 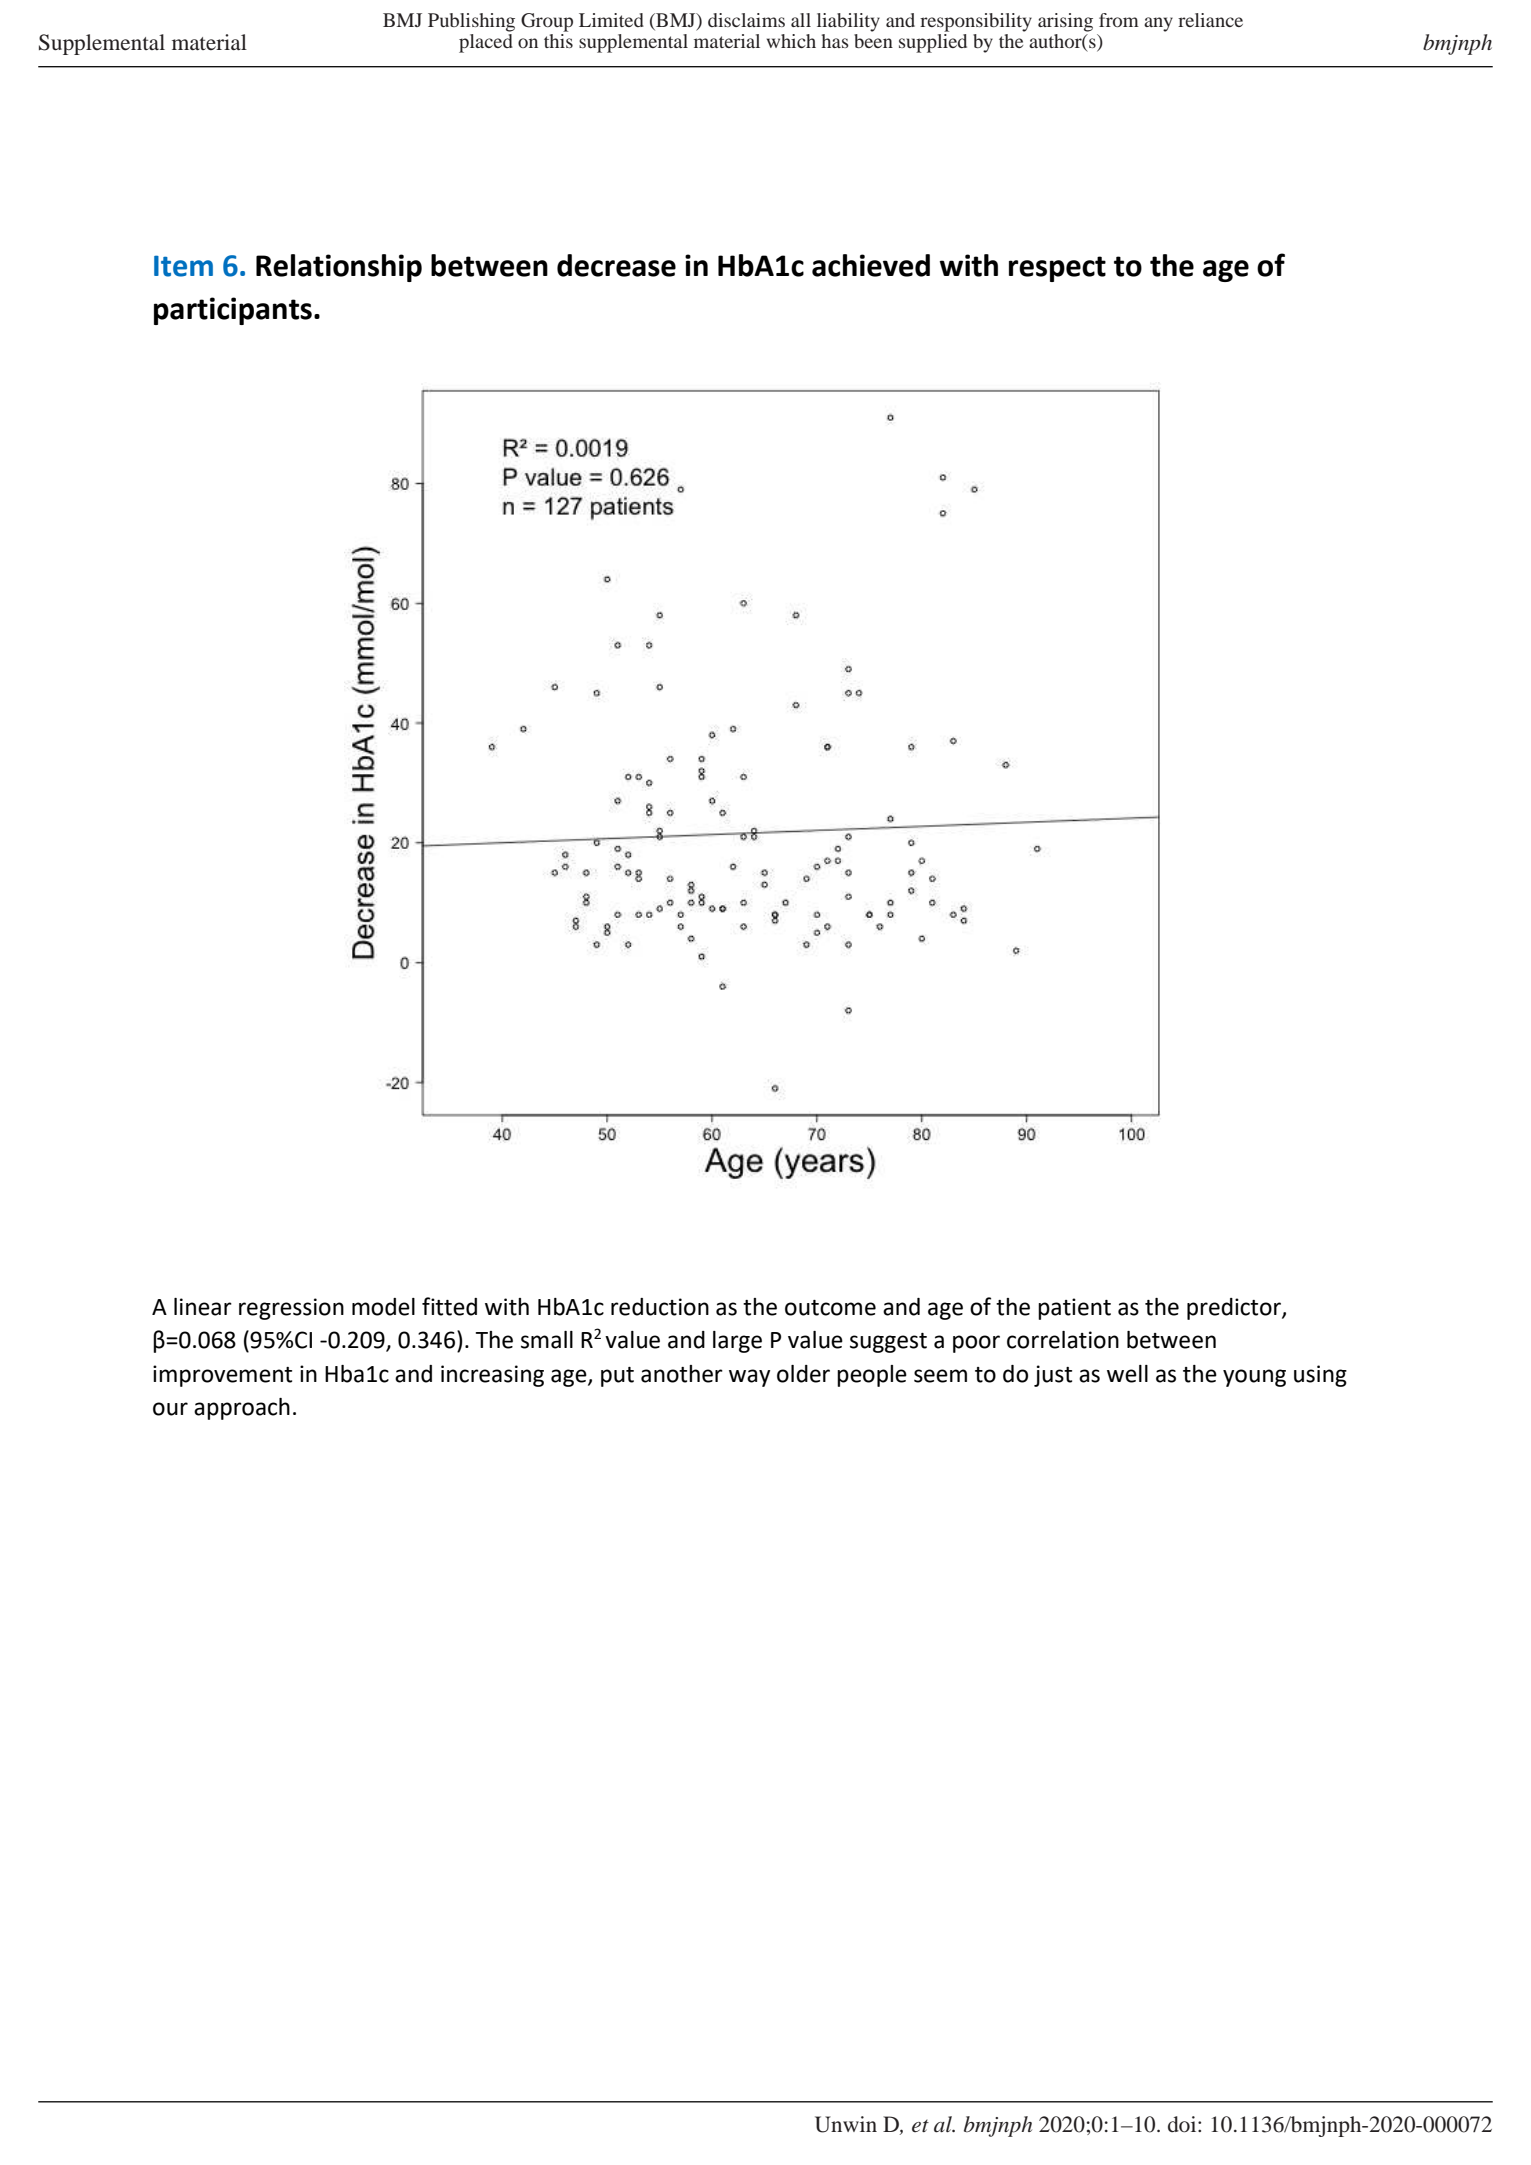 I want to click on way, so click(x=749, y=1378).
